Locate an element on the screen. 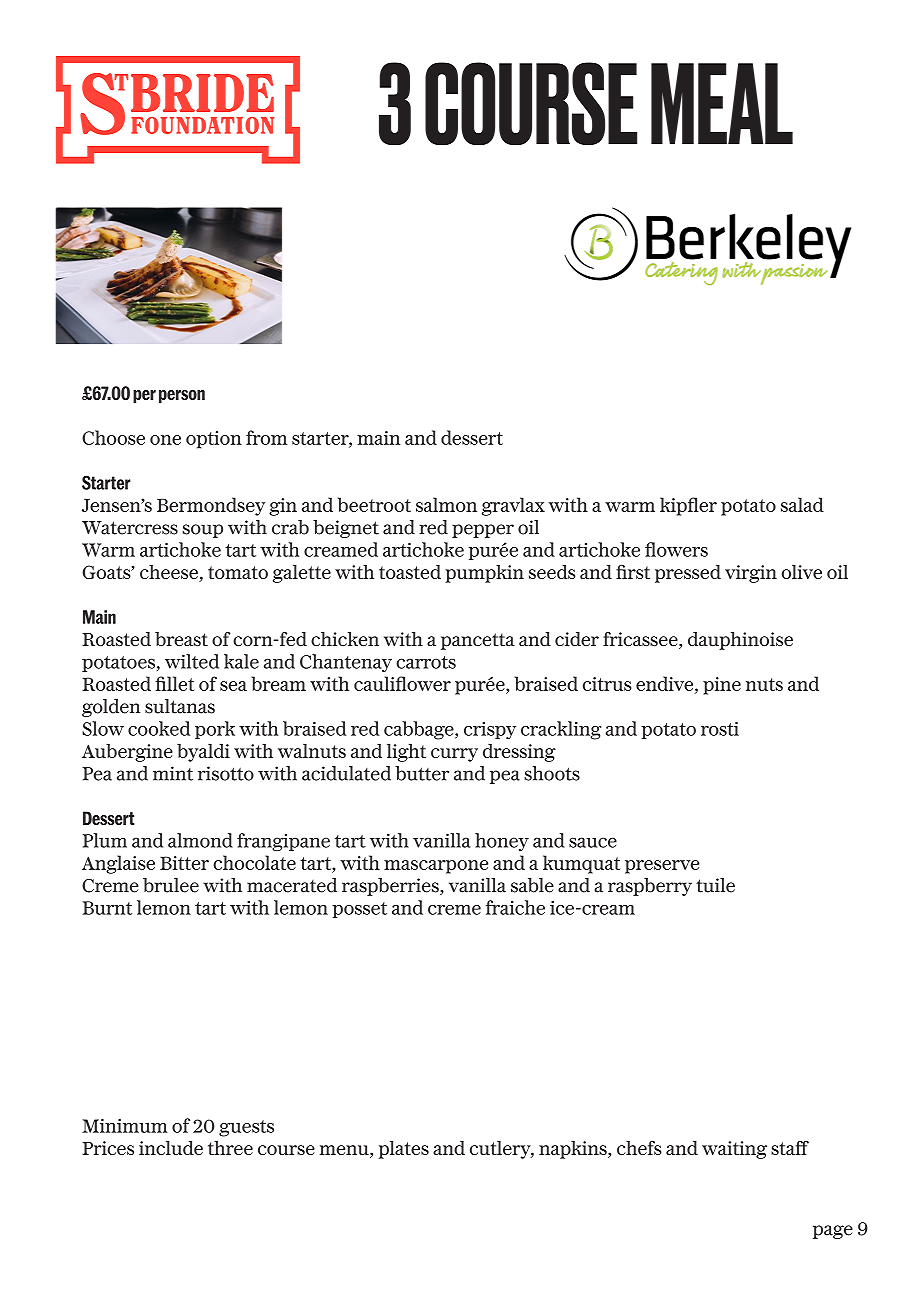 The image size is (924, 1308). waiting is located at coordinates (734, 1150).
